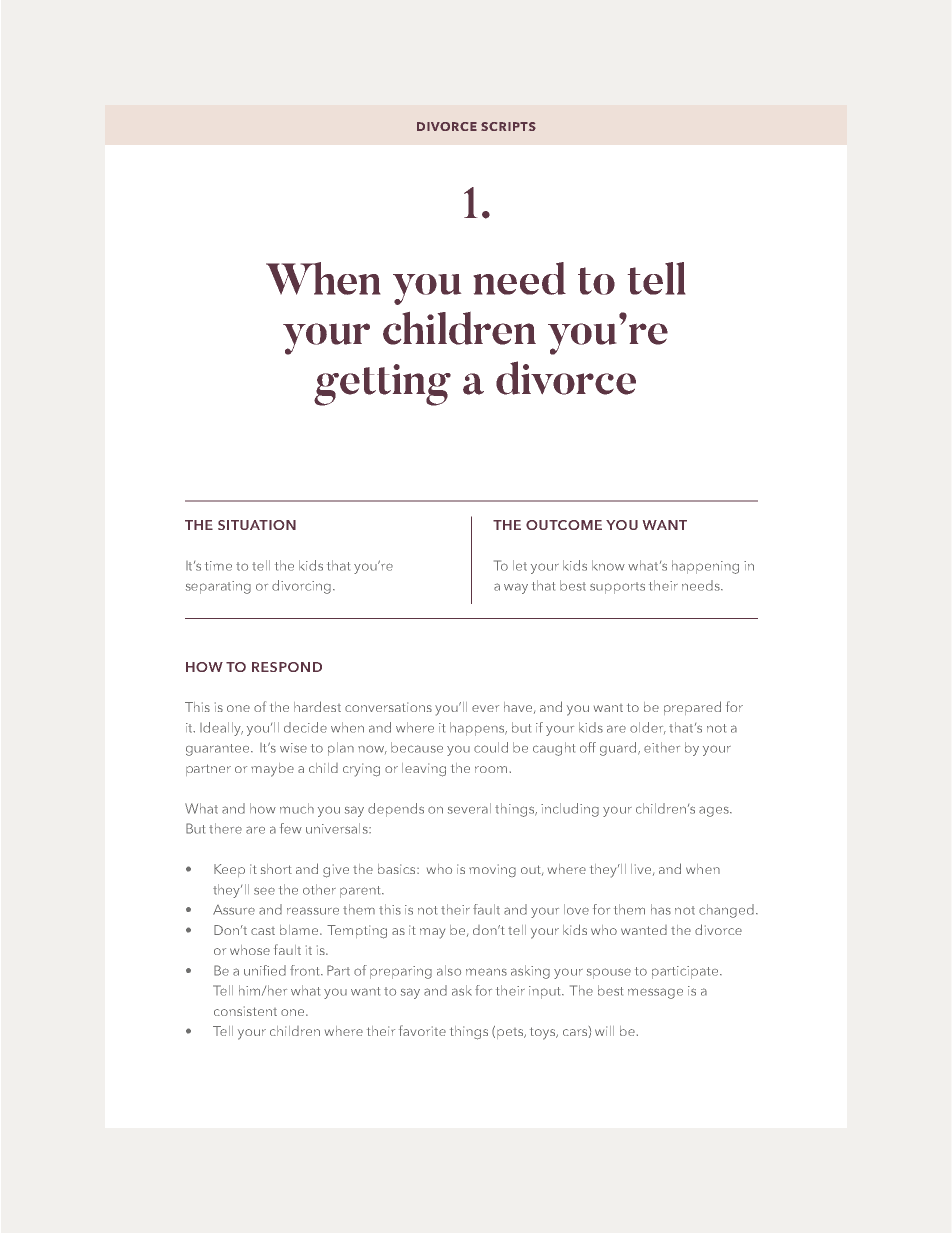 Image resolution: width=952 pixels, height=1233 pixels. I want to click on getting, so click(382, 385).
